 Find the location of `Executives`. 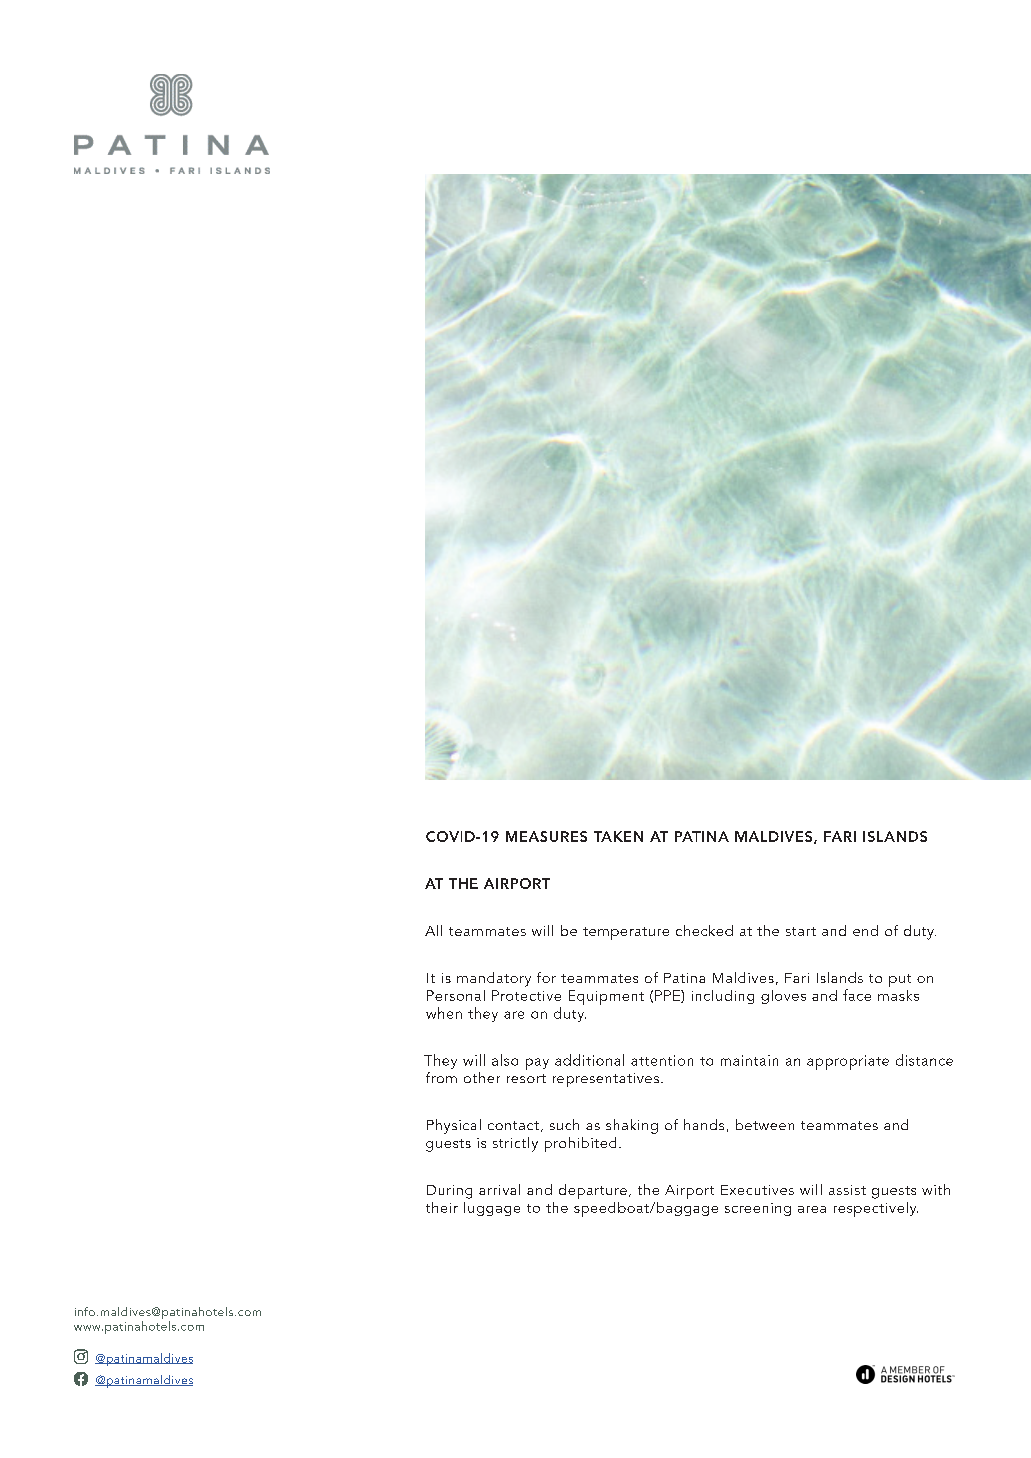

Executives is located at coordinates (757, 1190).
